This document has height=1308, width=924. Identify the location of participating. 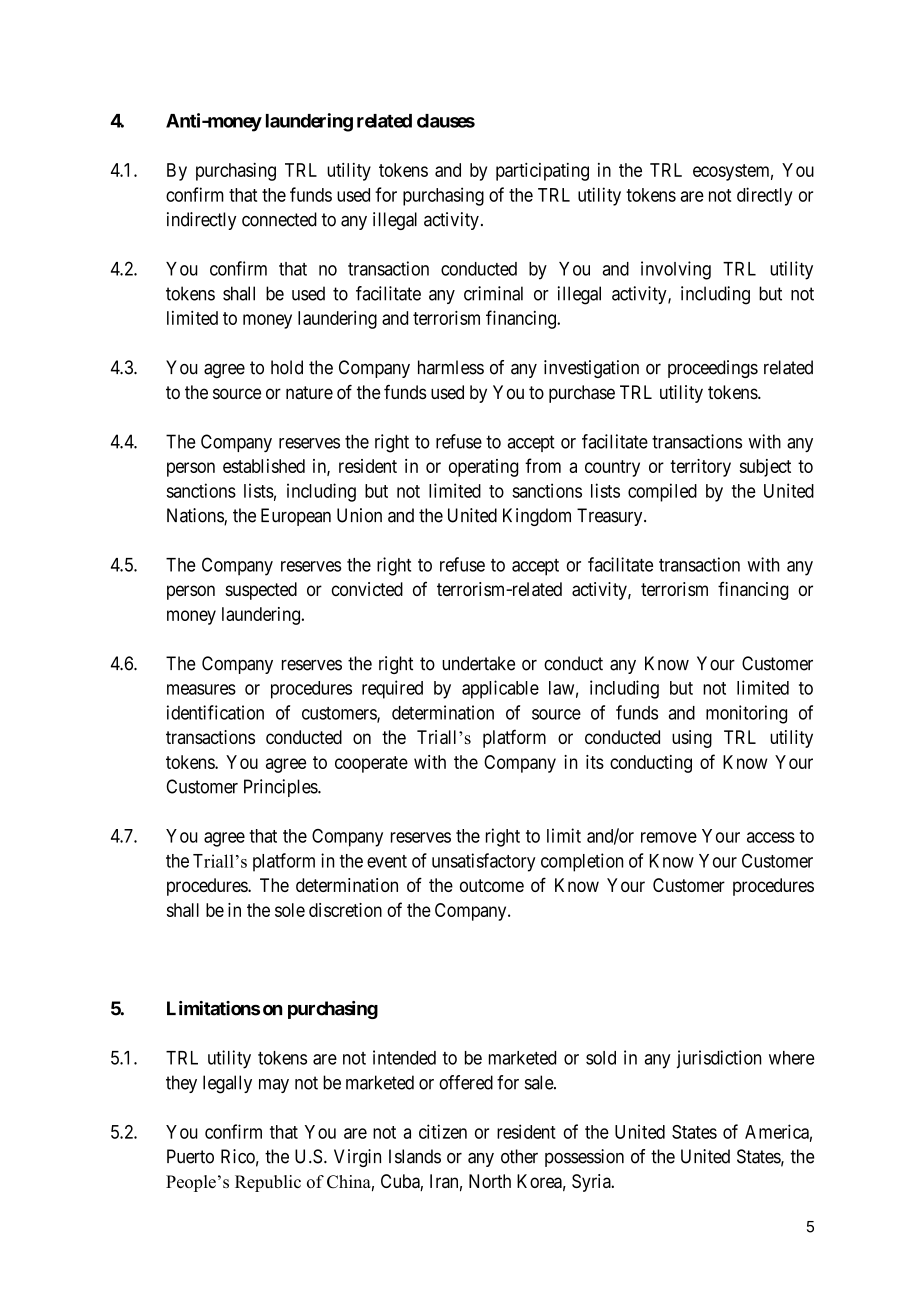
(542, 172).
